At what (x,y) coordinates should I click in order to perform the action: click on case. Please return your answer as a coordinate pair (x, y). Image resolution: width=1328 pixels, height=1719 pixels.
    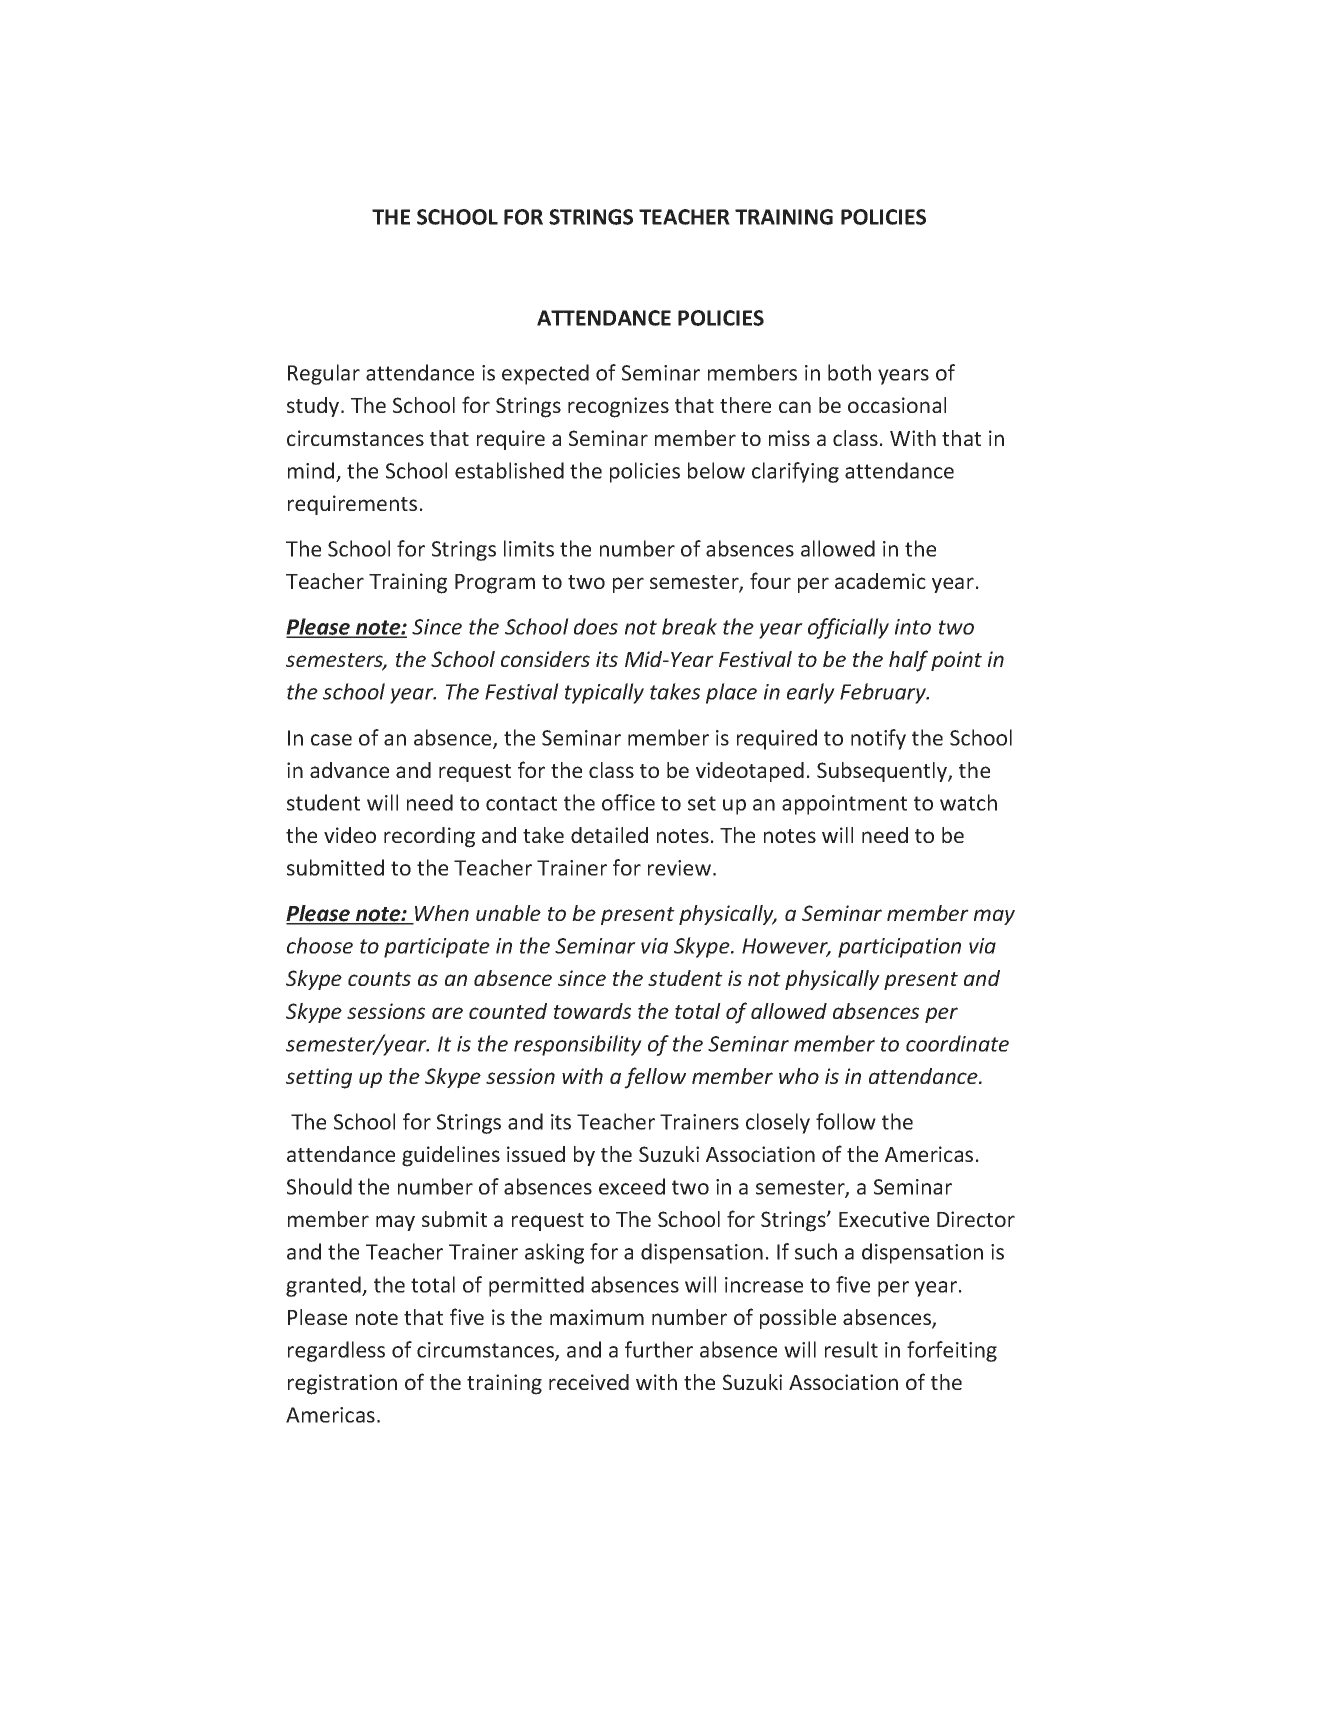
    Looking at the image, I should click on (331, 740).
